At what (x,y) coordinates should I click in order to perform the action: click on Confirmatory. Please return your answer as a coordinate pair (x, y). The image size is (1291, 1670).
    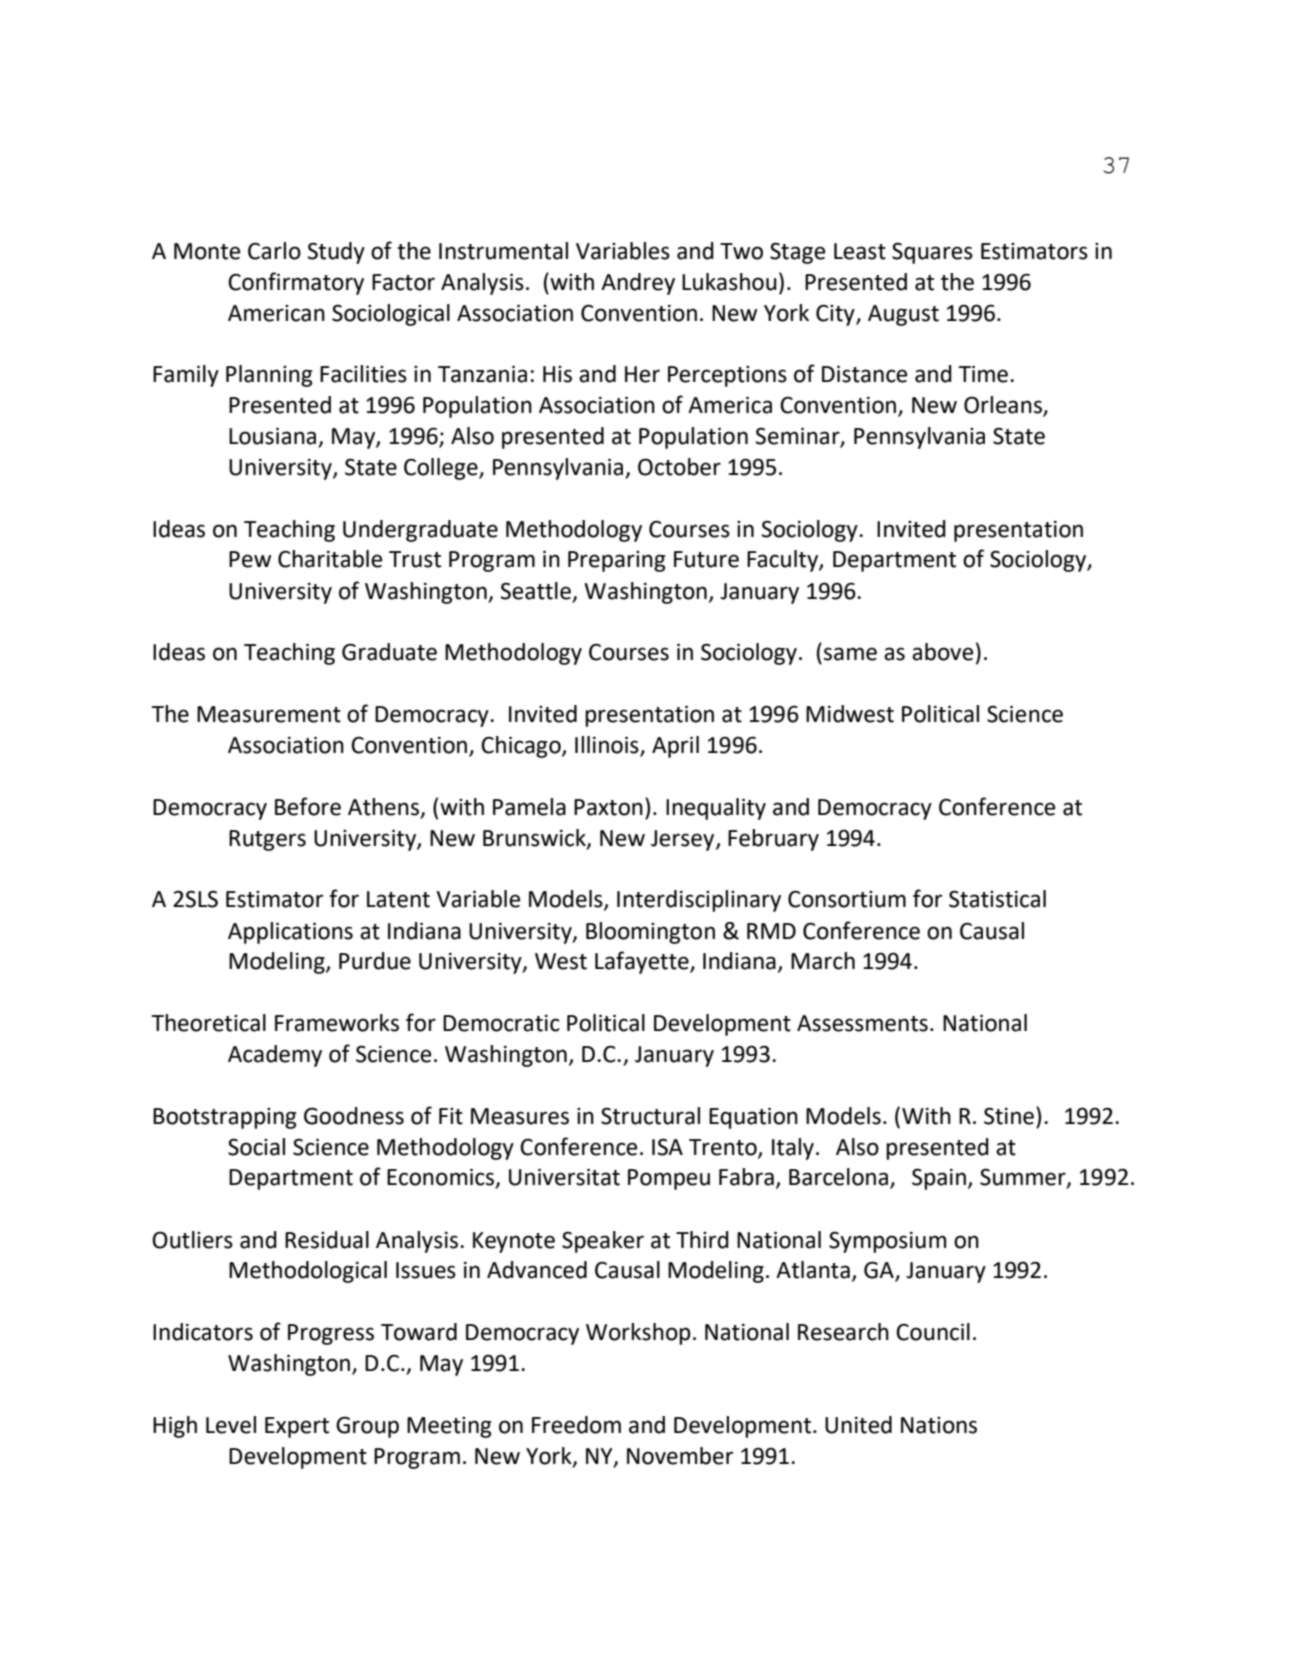
    Looking at the image, I should click on (296, 283).
